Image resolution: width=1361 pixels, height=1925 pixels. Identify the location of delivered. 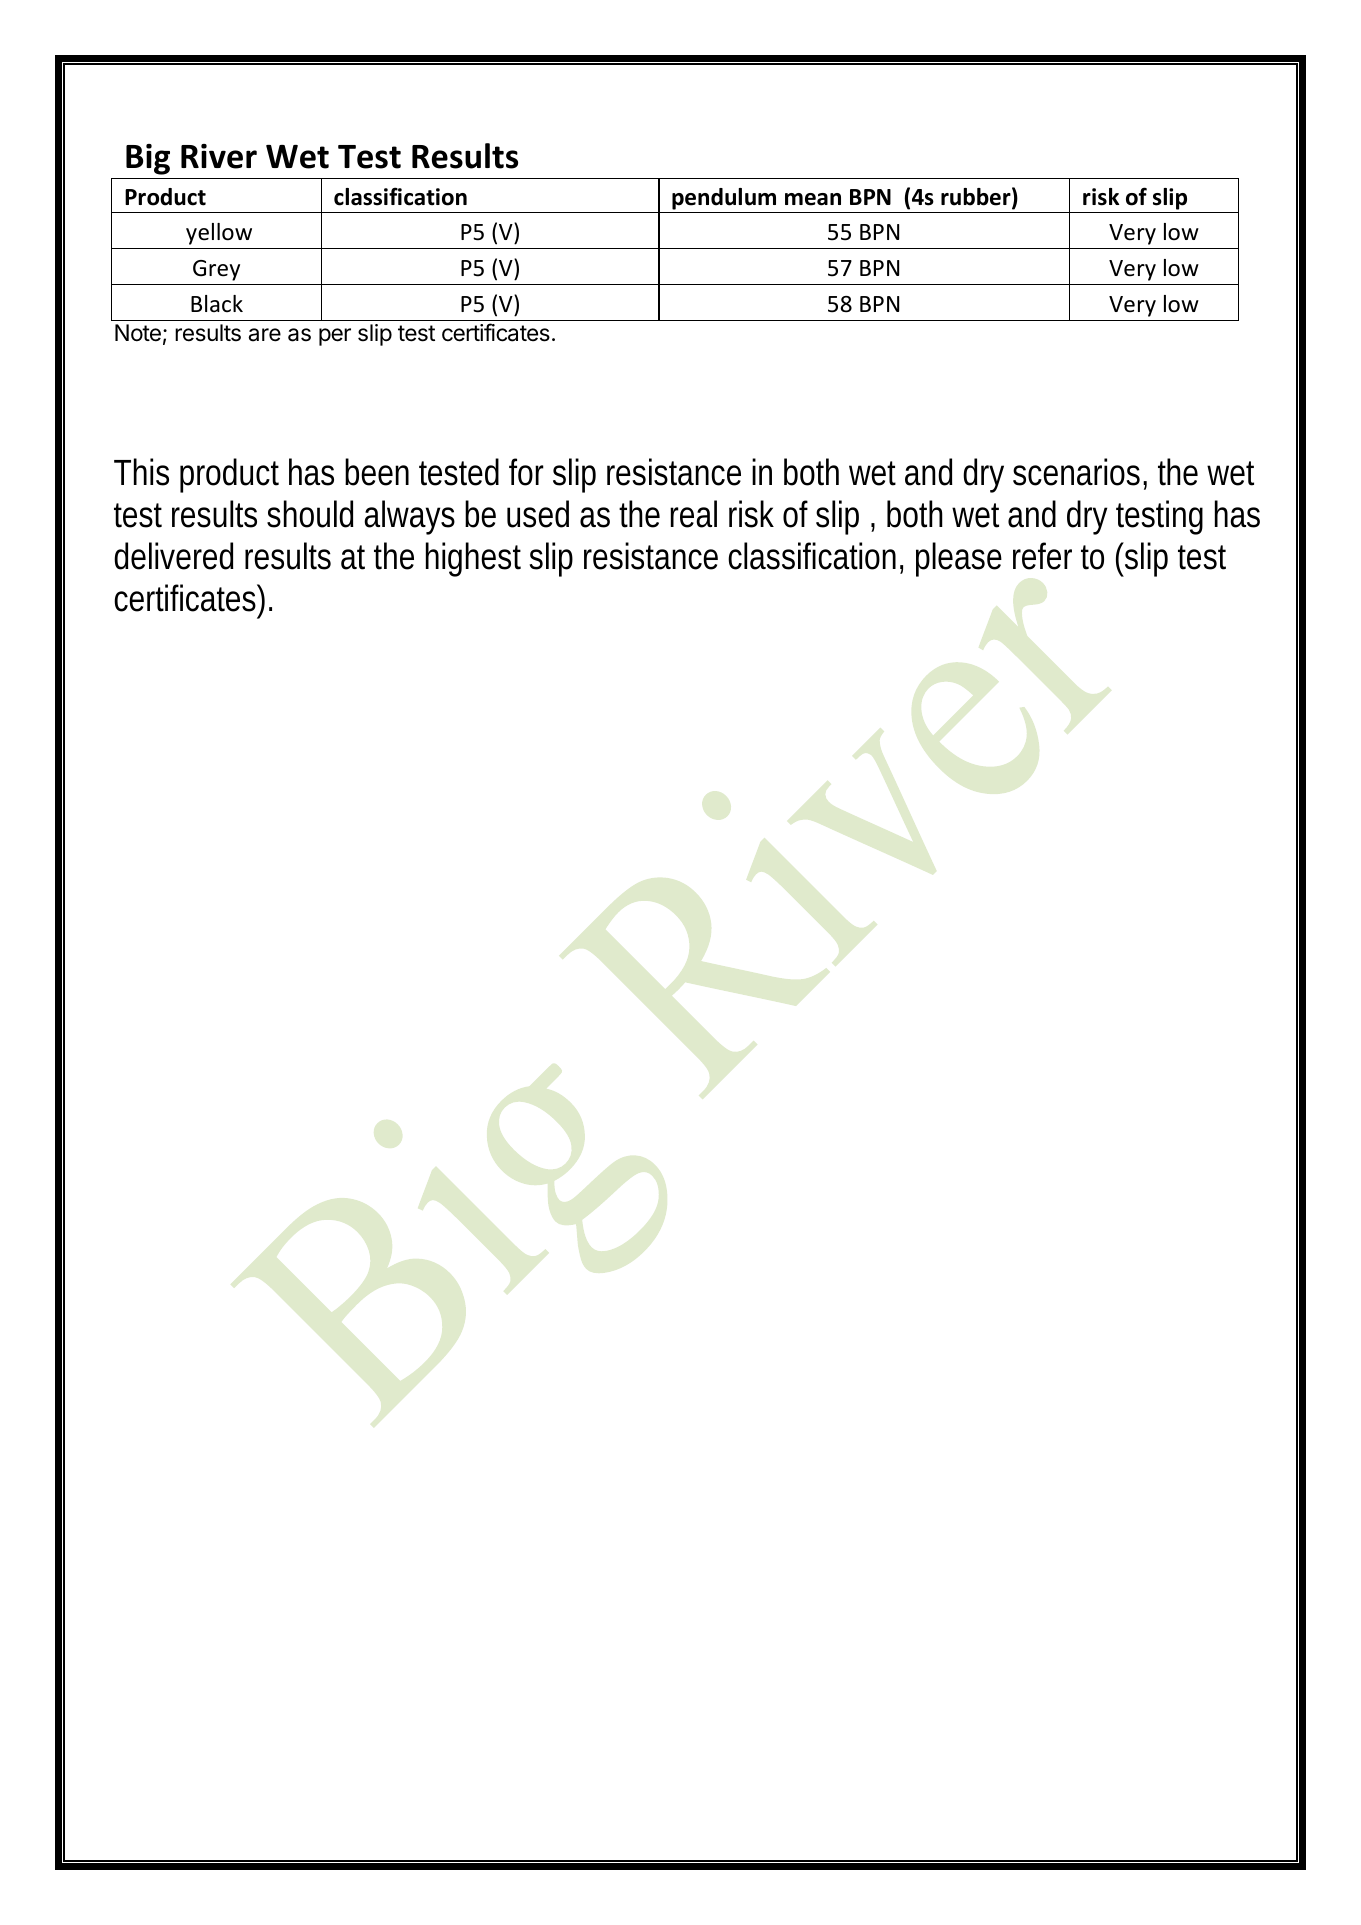
(174, 556).
